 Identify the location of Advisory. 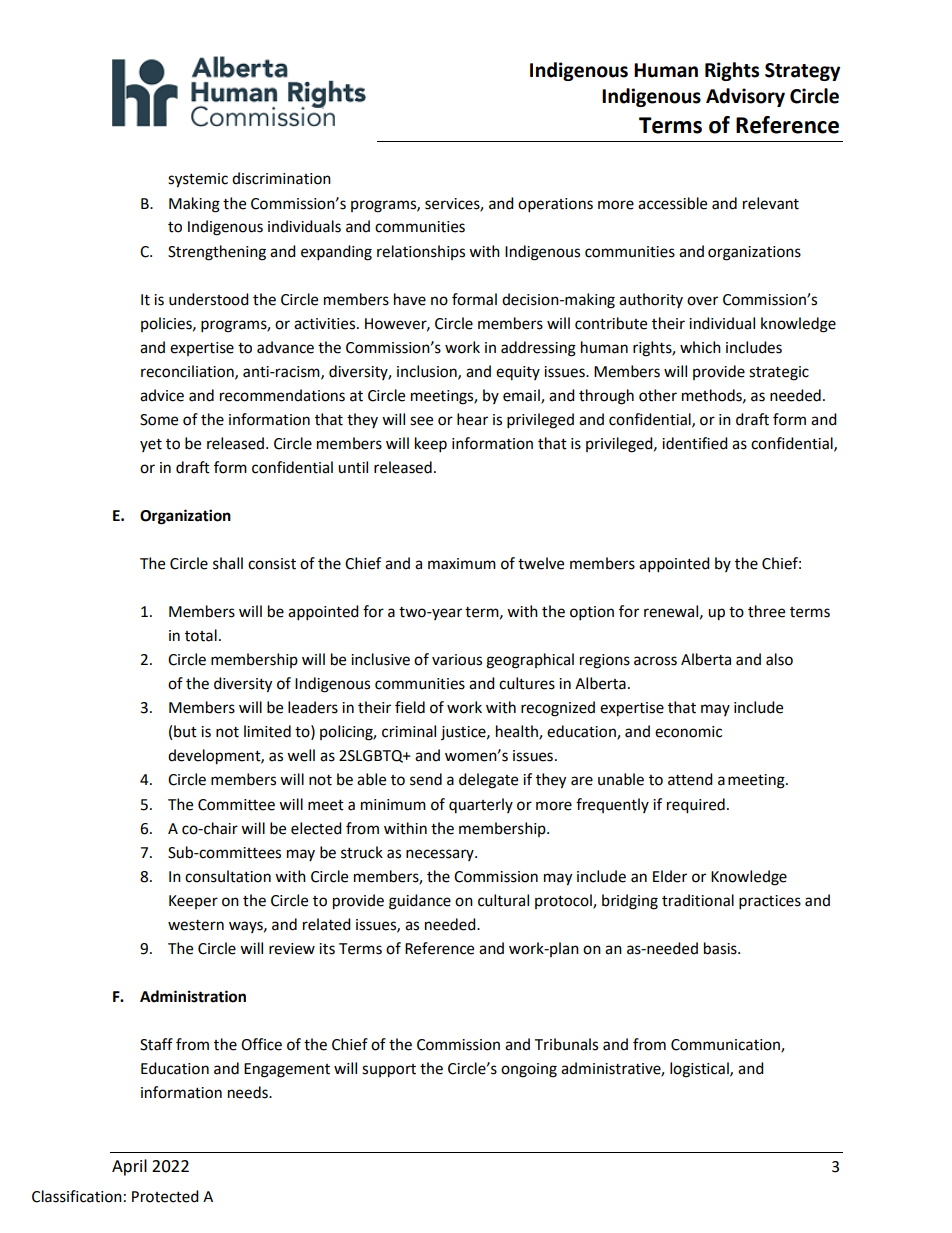
(745, 97).
